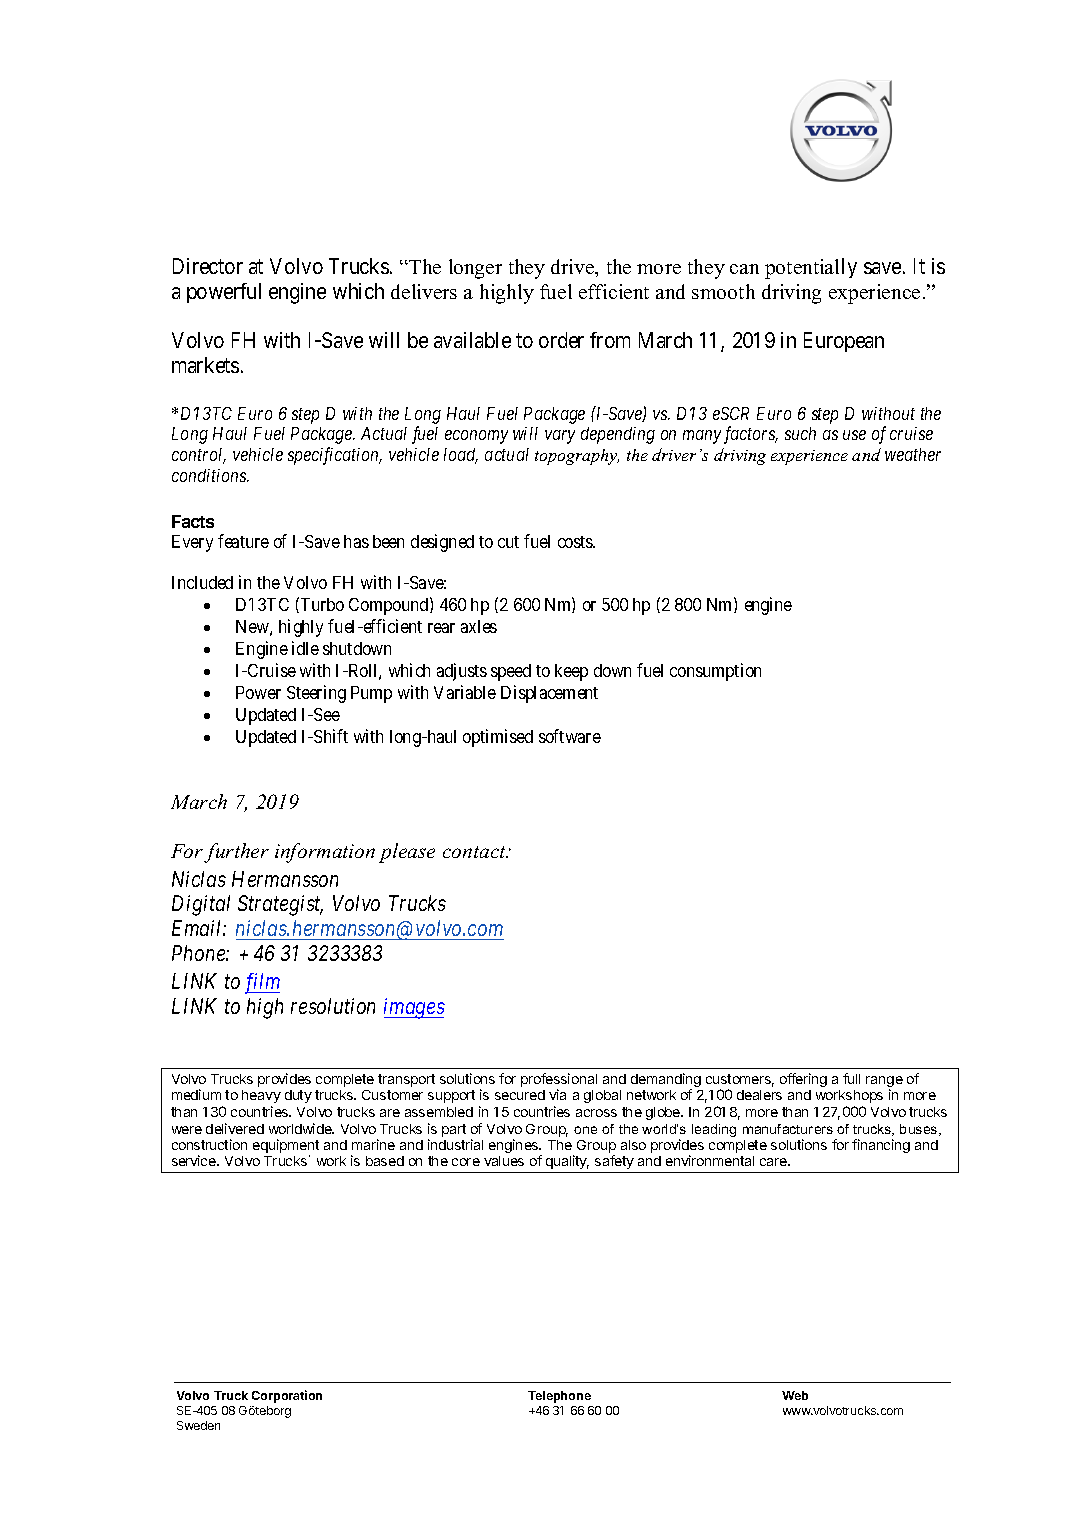 This screenshot has height=1514, width=1071. I want to click on contact, so click(475, 852).
